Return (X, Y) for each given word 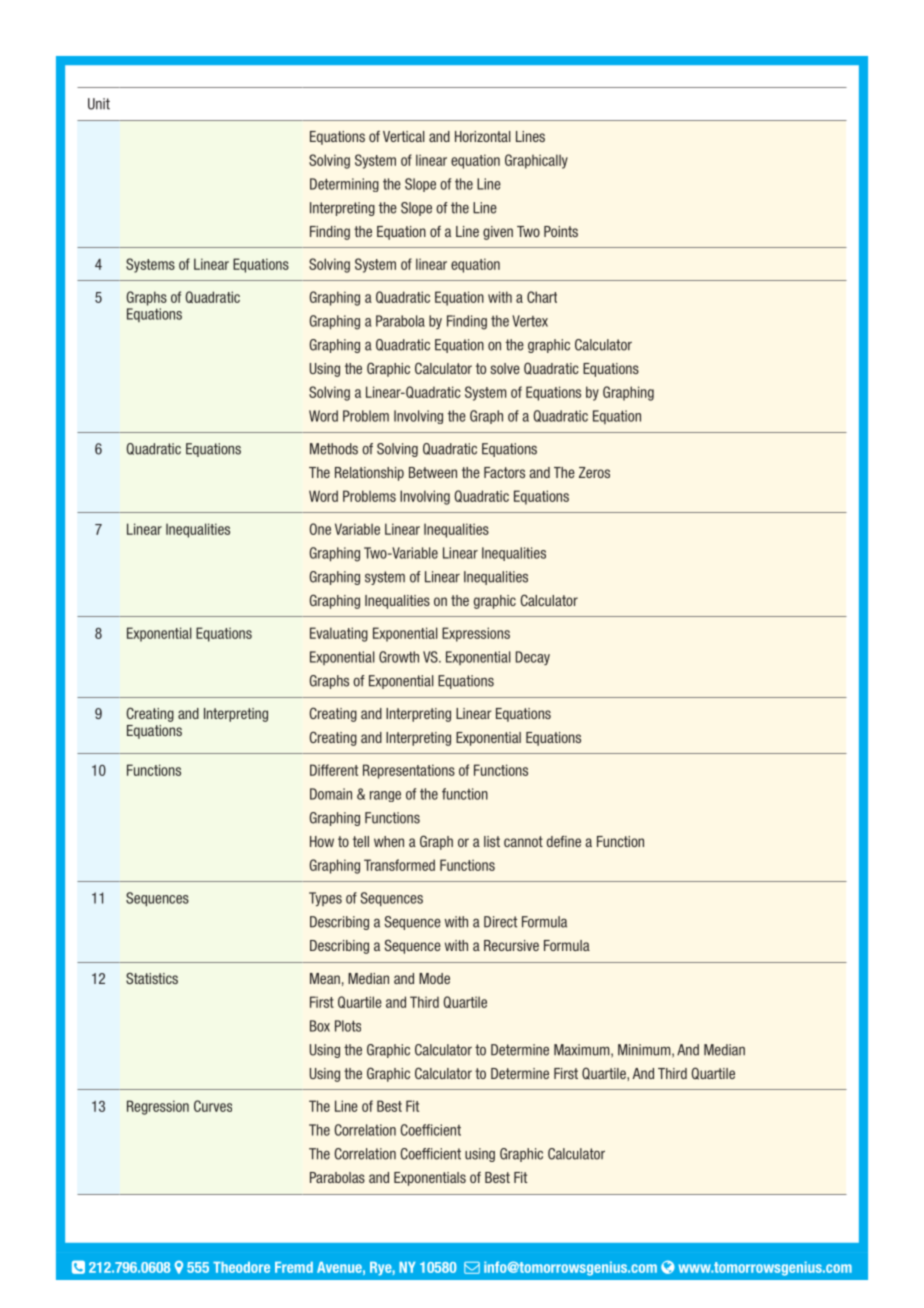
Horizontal (483, 136)
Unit (99, 104)
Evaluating (339, 634)
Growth (399, 657)
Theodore (241, 1267)
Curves (213, 1106)
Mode (434, 978)
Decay (533, 658)
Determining (344, 185)
